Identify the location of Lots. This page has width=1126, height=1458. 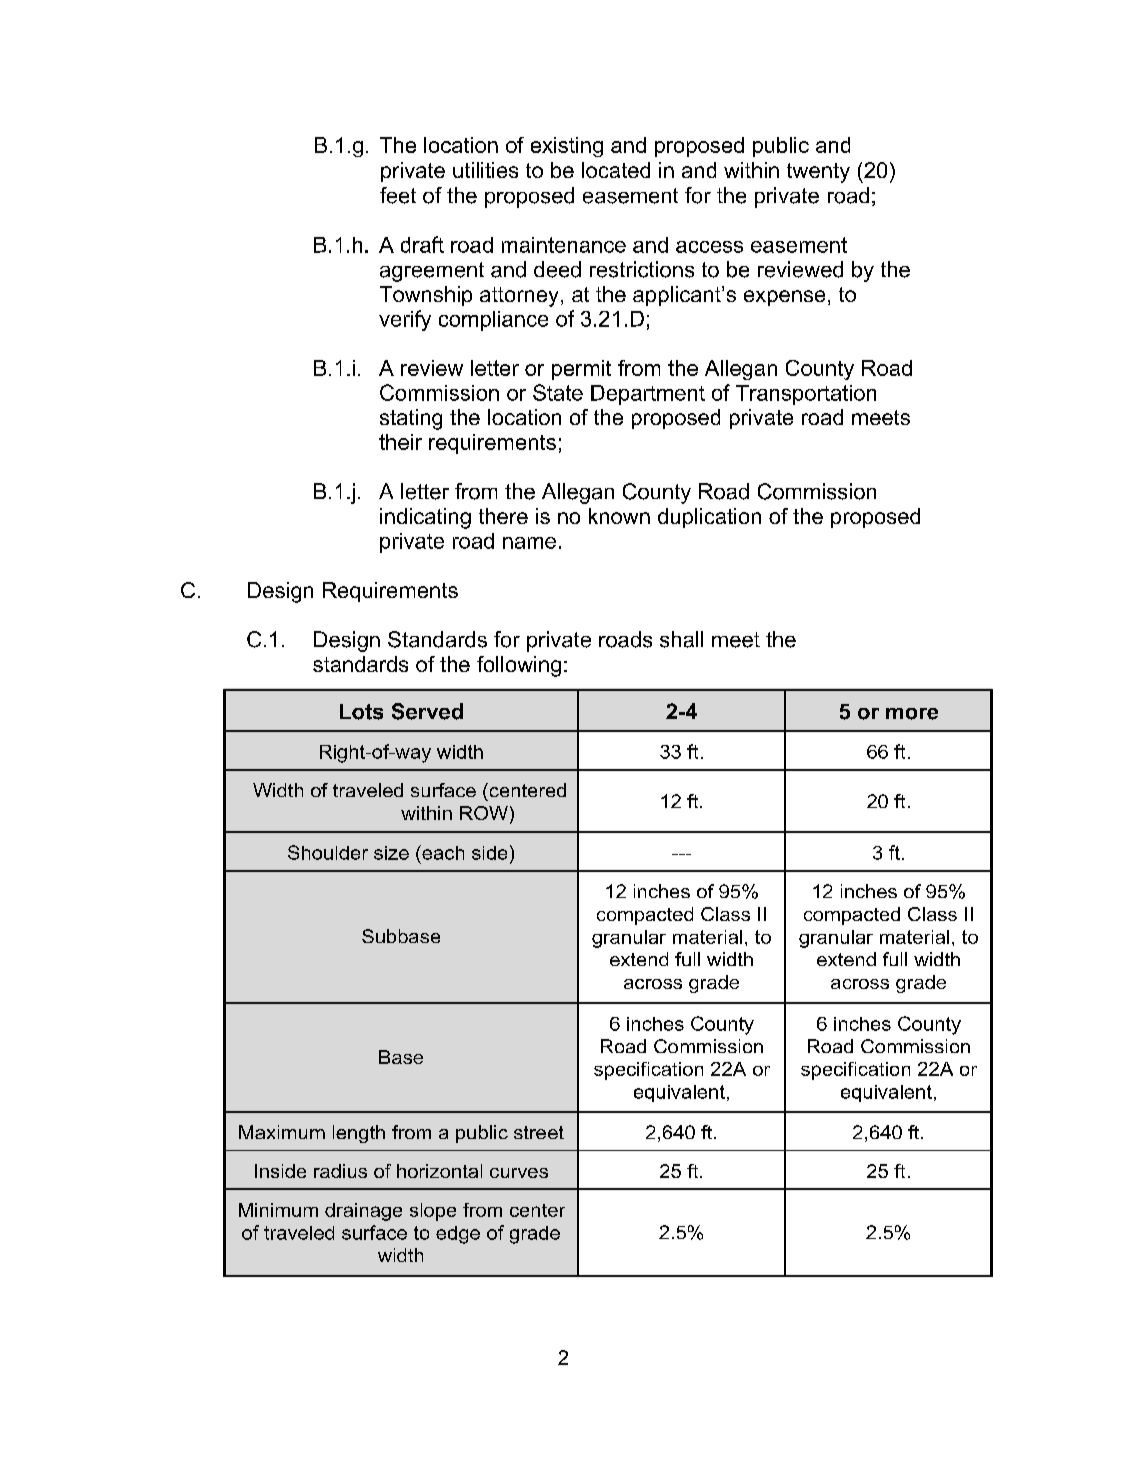
(361, 712).
